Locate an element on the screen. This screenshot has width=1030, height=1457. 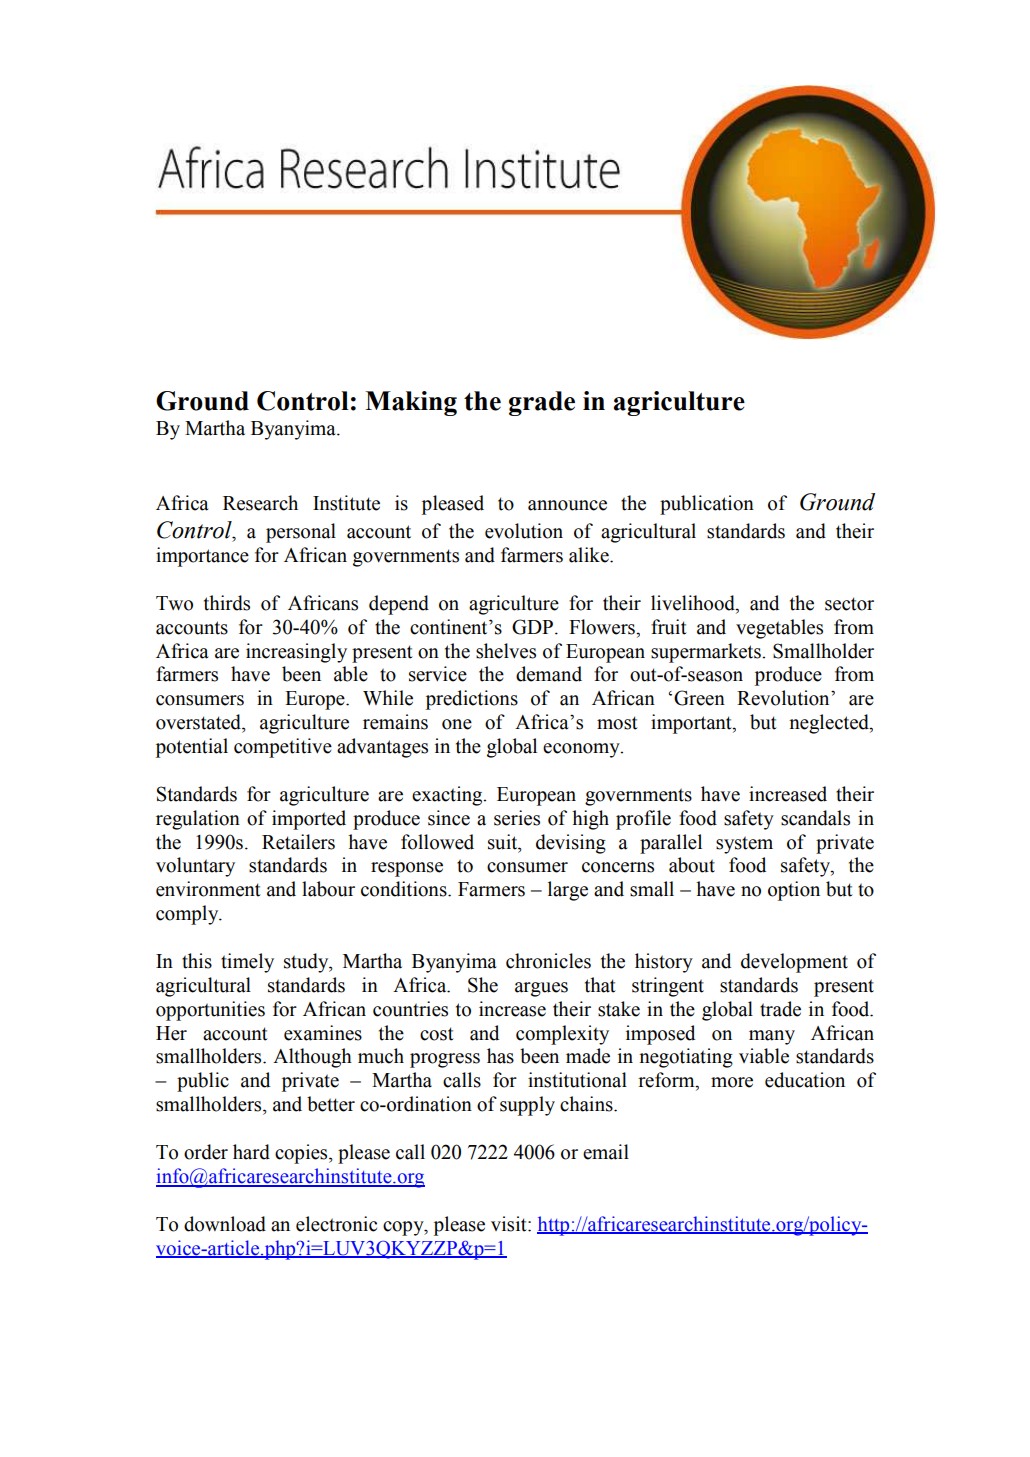
Making is located at coordinates (411, 403).
